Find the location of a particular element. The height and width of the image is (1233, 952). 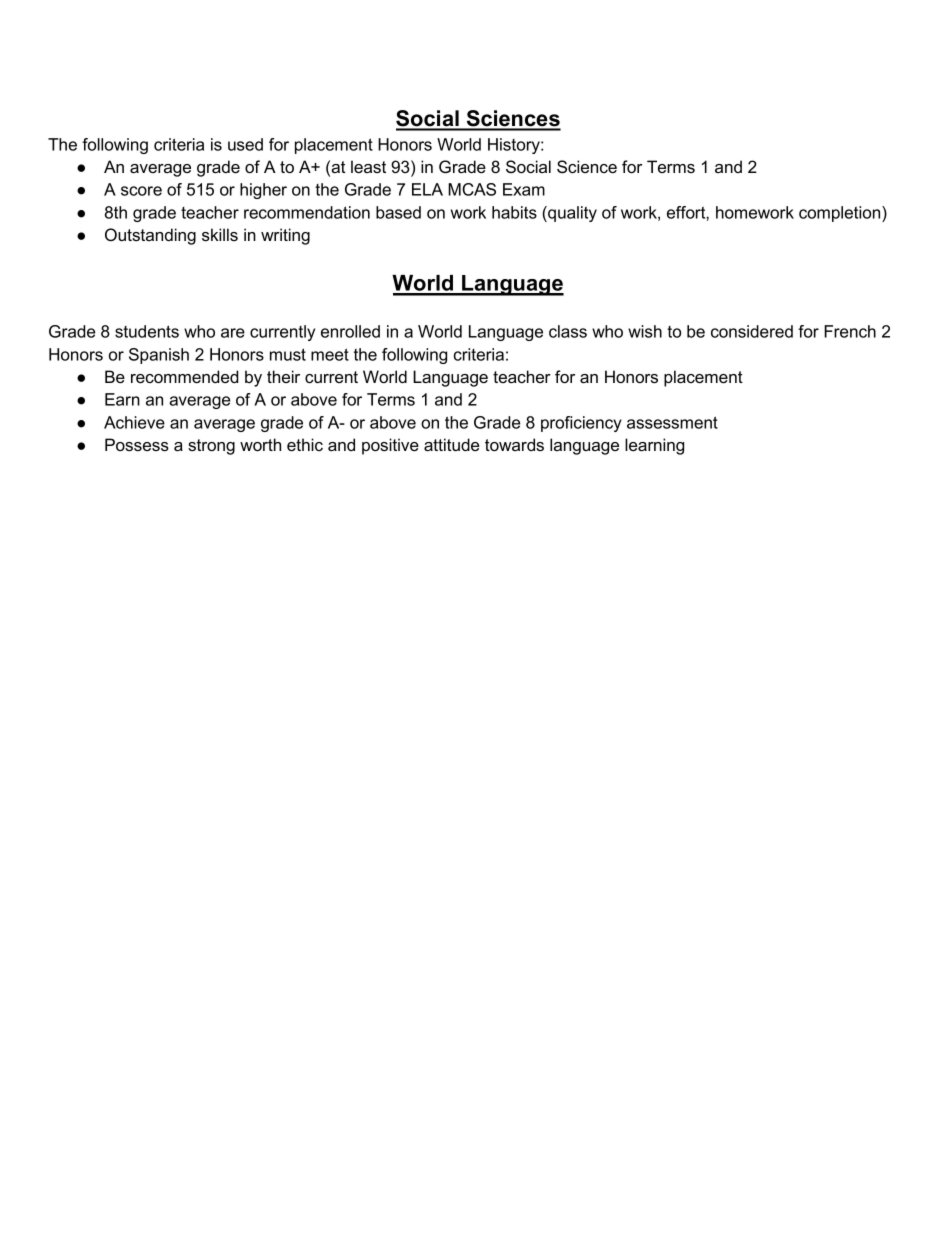

least is located at coordinates (368, 166).
